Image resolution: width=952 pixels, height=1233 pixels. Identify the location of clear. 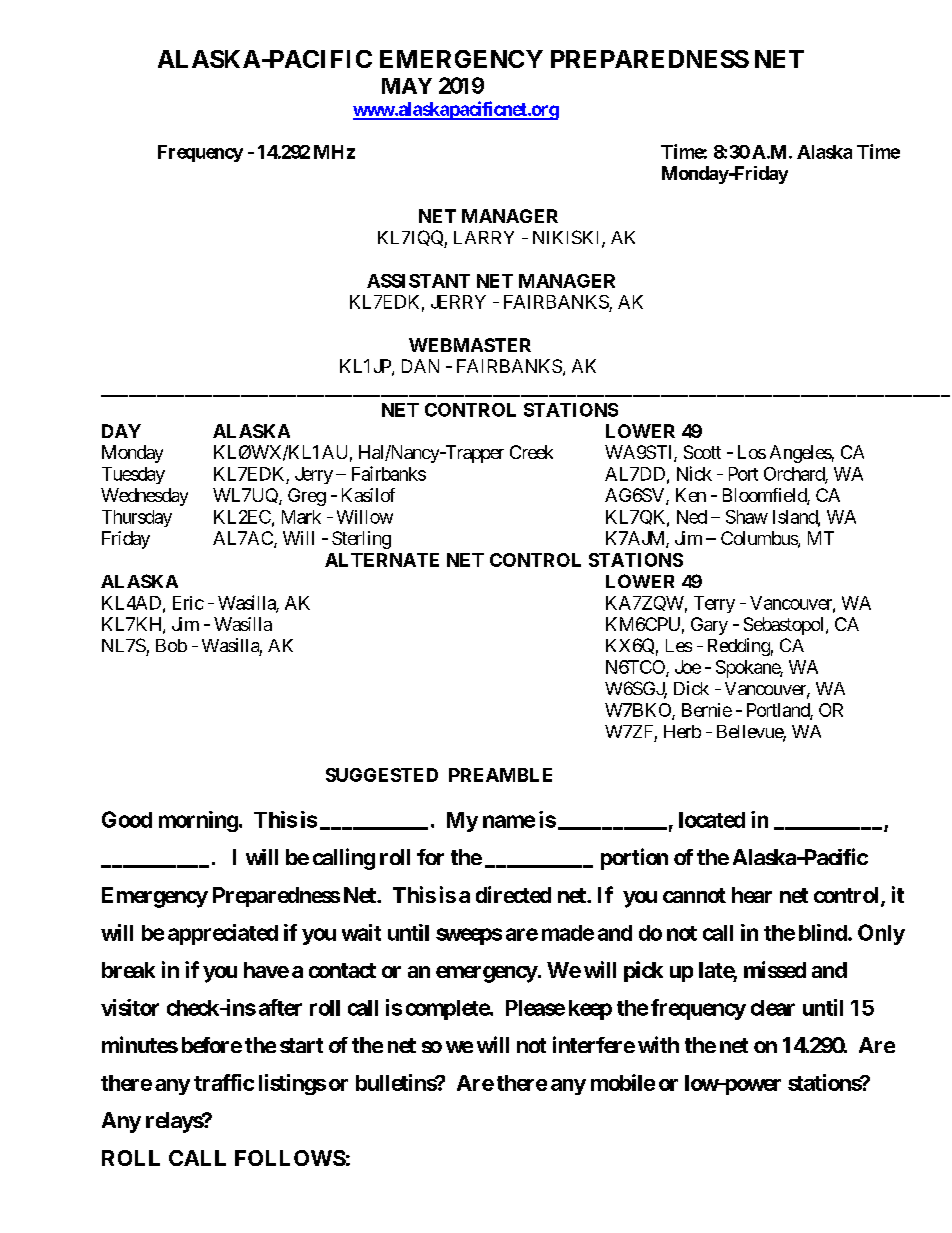
(773, 1008).
